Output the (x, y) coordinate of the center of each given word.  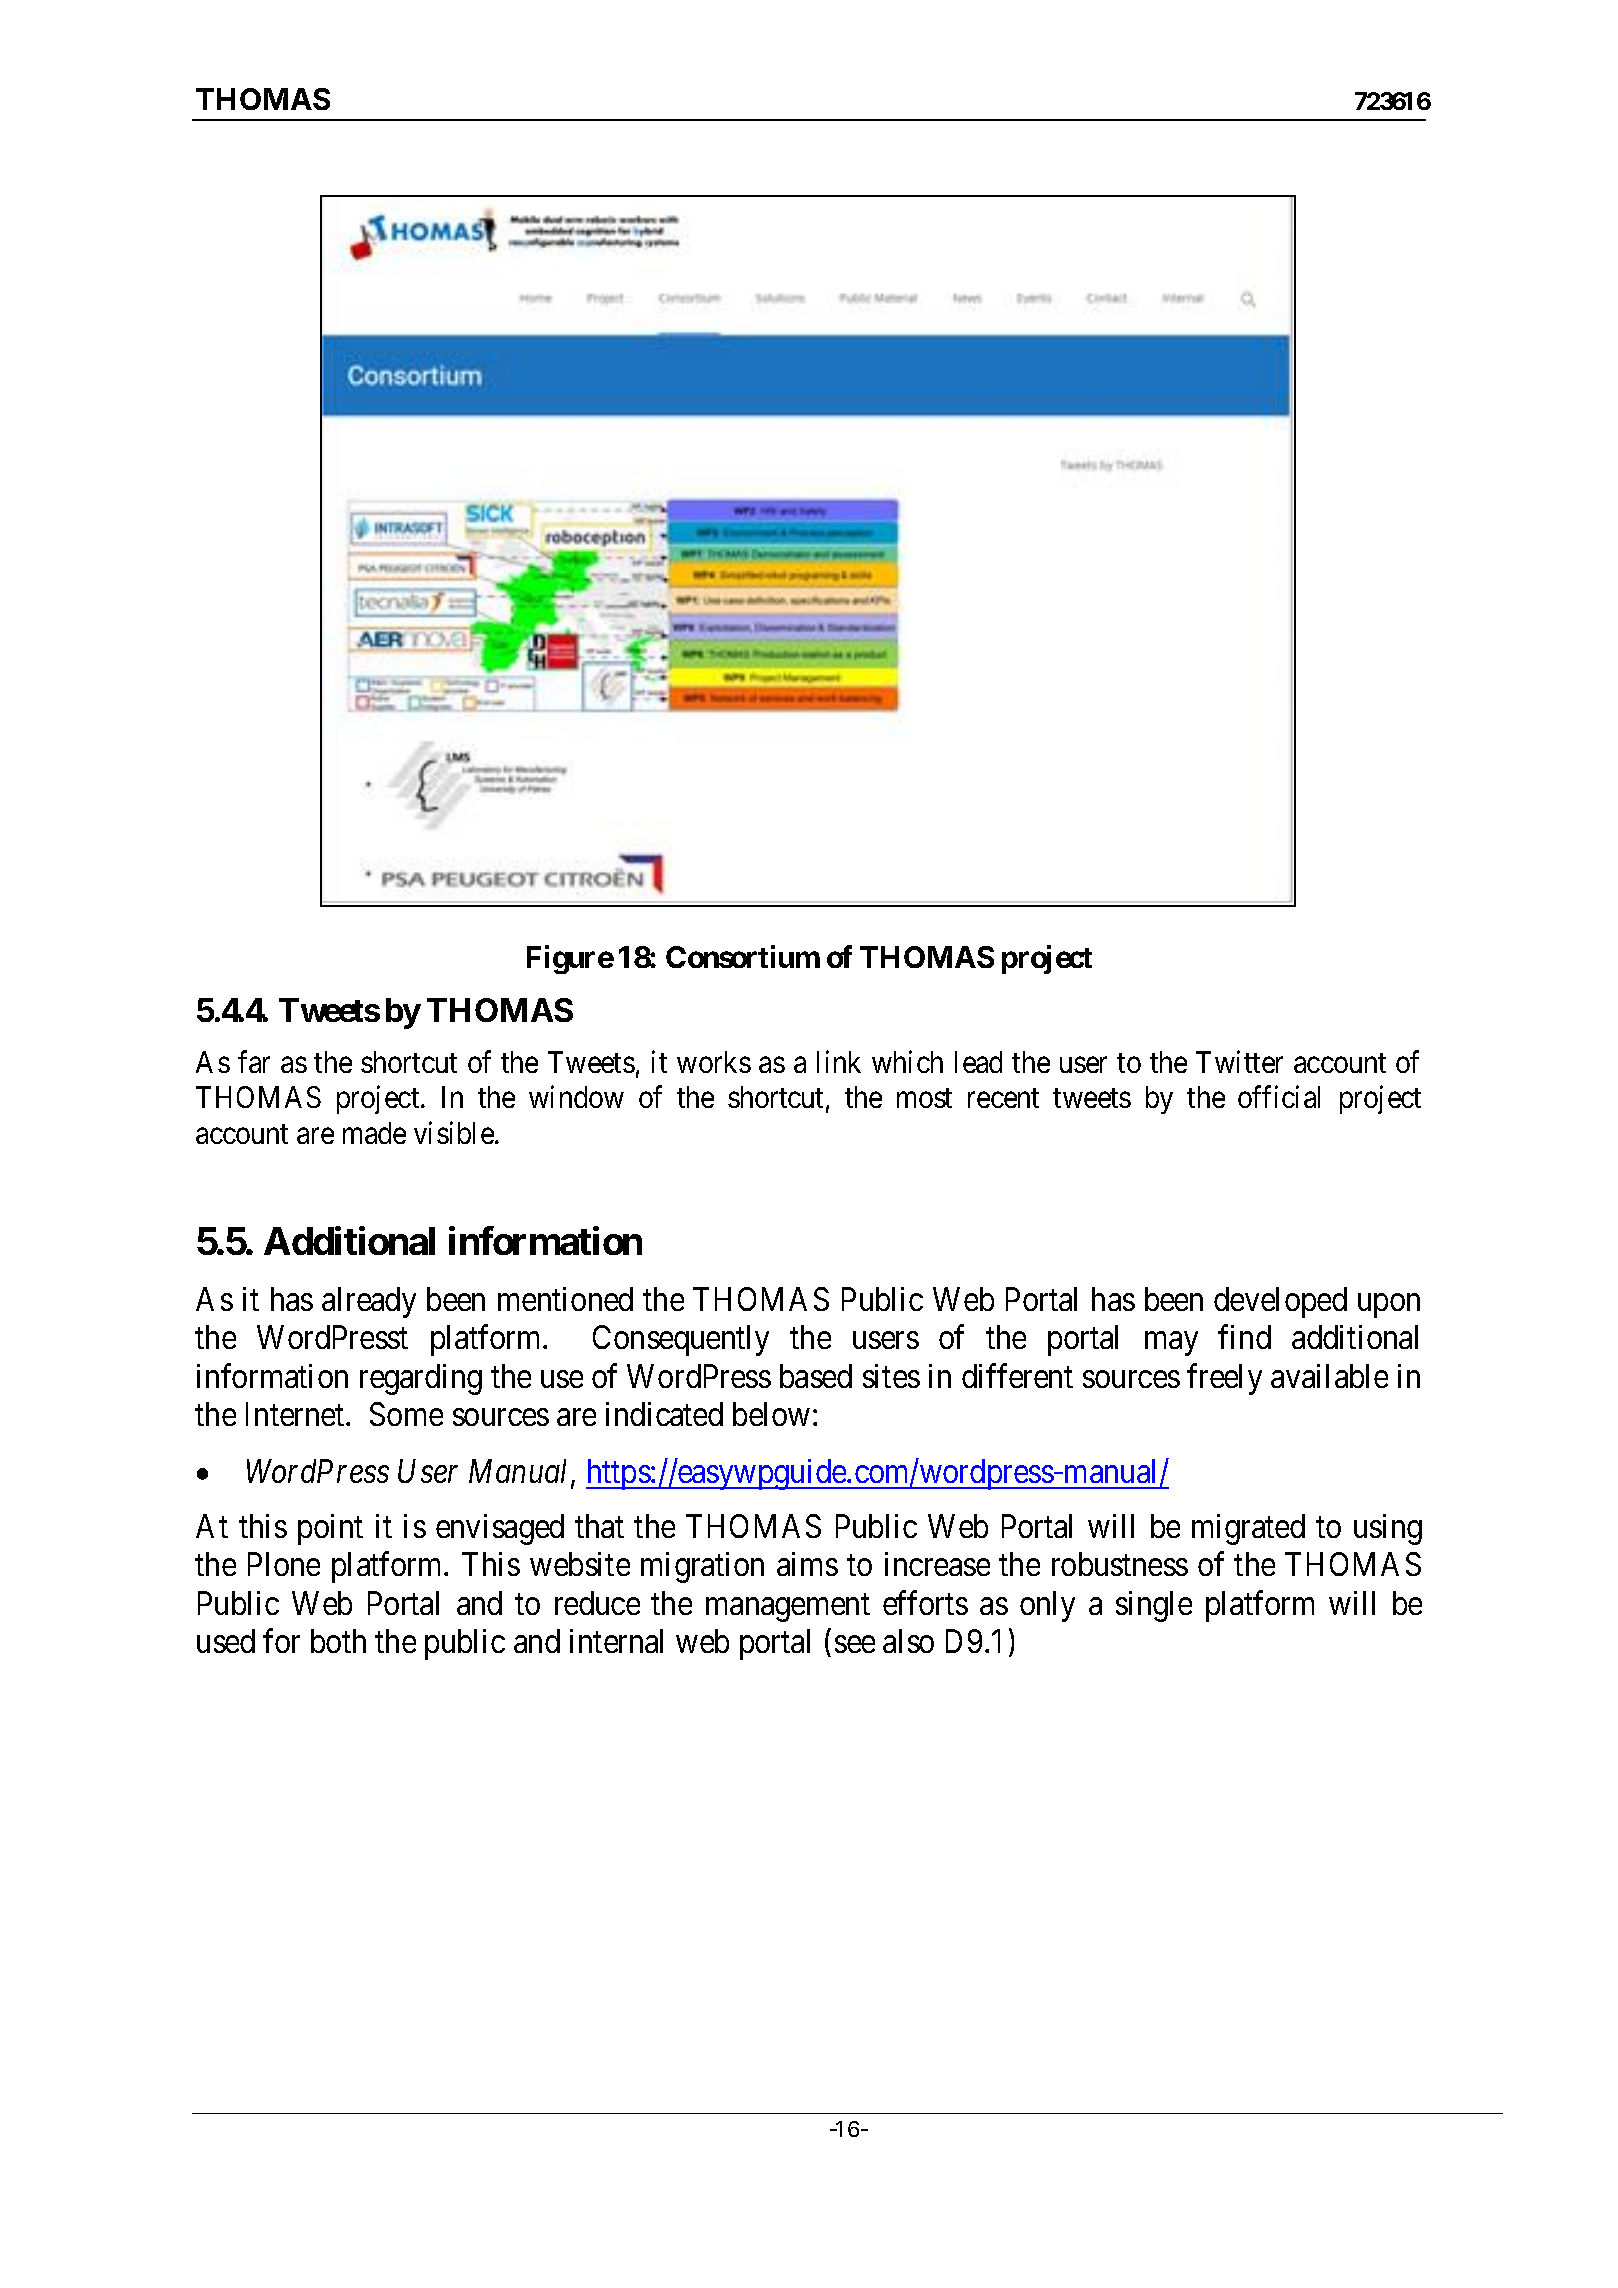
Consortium (743, 956)
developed (1280, 1302)
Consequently (681, 1340)
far (254, 1062)
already (369, 1302)
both (338, 1641)
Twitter (1239, 1062)
